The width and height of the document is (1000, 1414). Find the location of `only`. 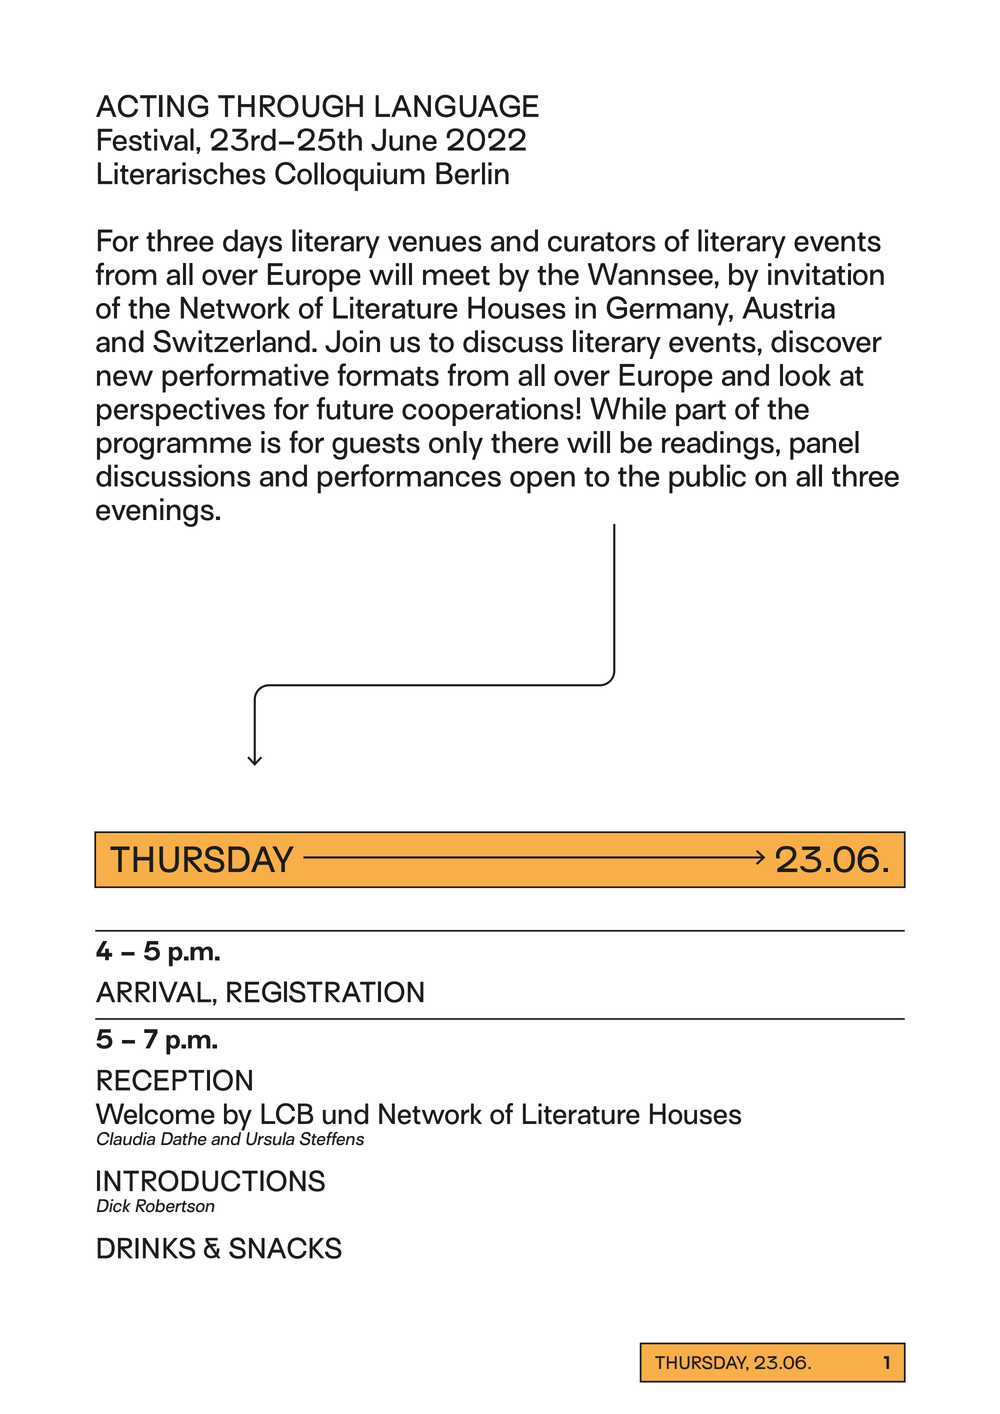

only is located at coordinates (456, 445).
